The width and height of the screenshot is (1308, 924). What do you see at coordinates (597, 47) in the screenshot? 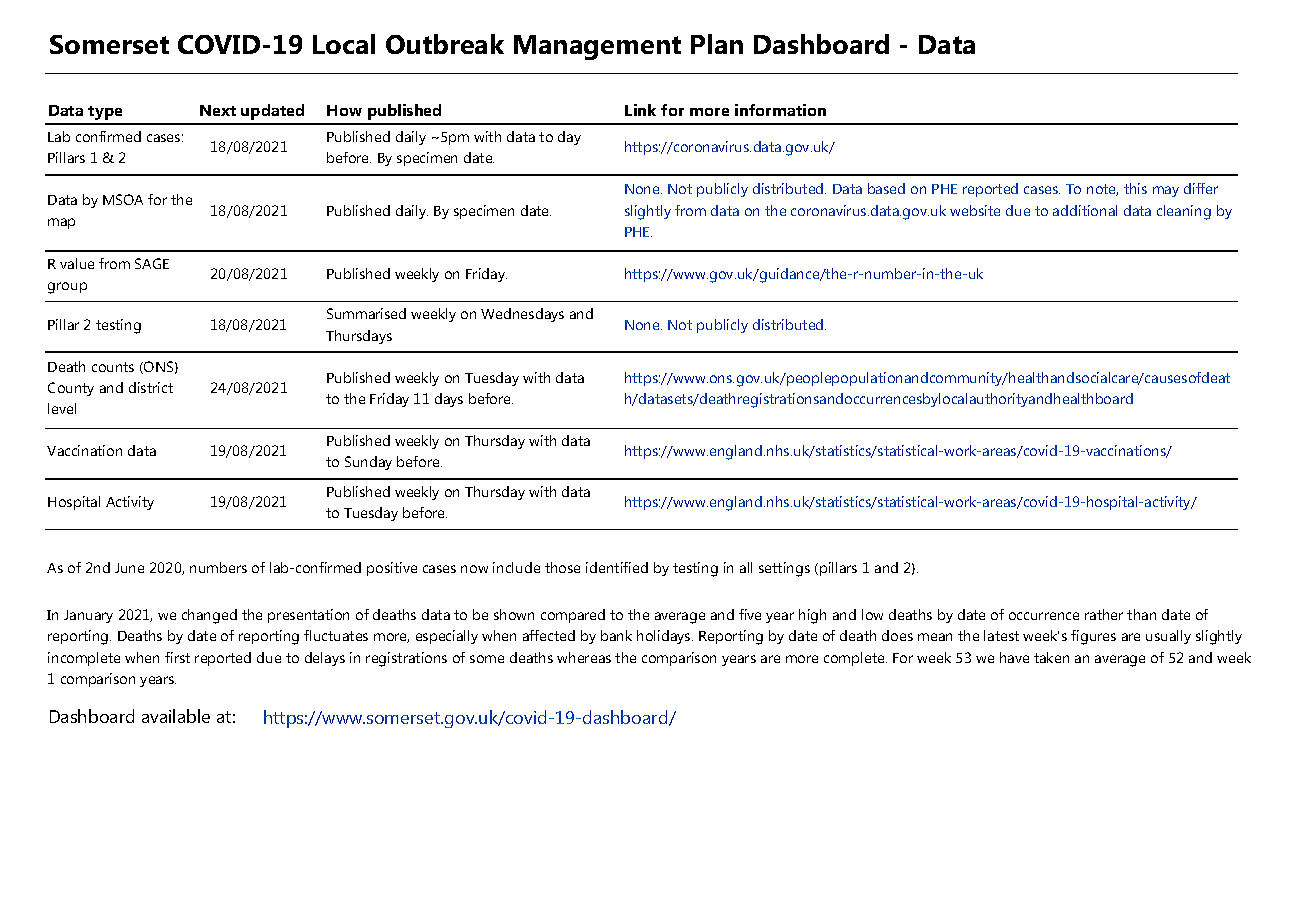
I see `Management` at bounding box center [597, 47].
